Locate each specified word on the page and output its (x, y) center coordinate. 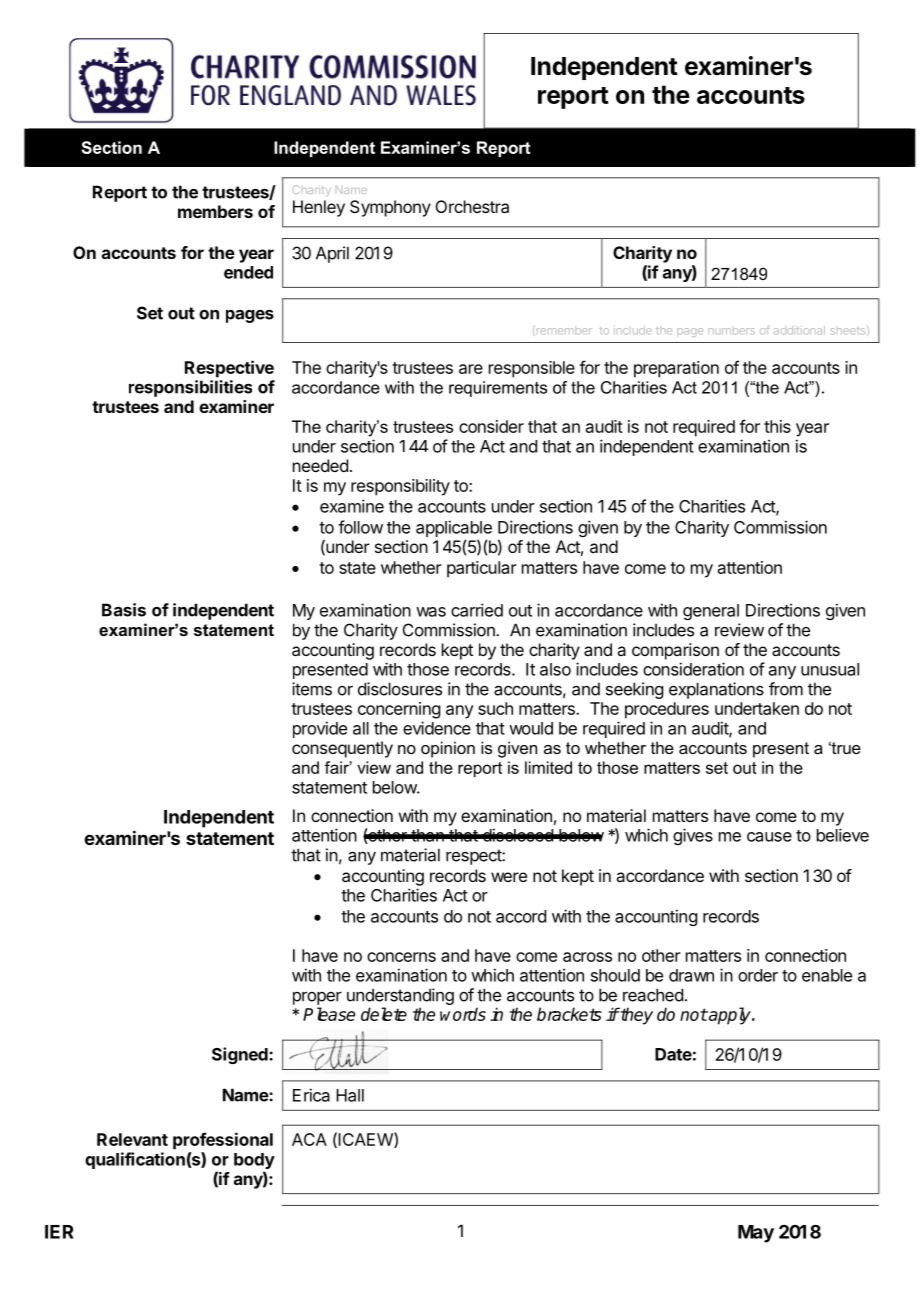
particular (482, 569)
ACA (309, 1139)
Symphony (390, 208)
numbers (731, 331)
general (711, 612)
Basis (124, 610)
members (215, 211)
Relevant (132, 1139)
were (509, 877)
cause (769, 837)
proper (317, 998)
